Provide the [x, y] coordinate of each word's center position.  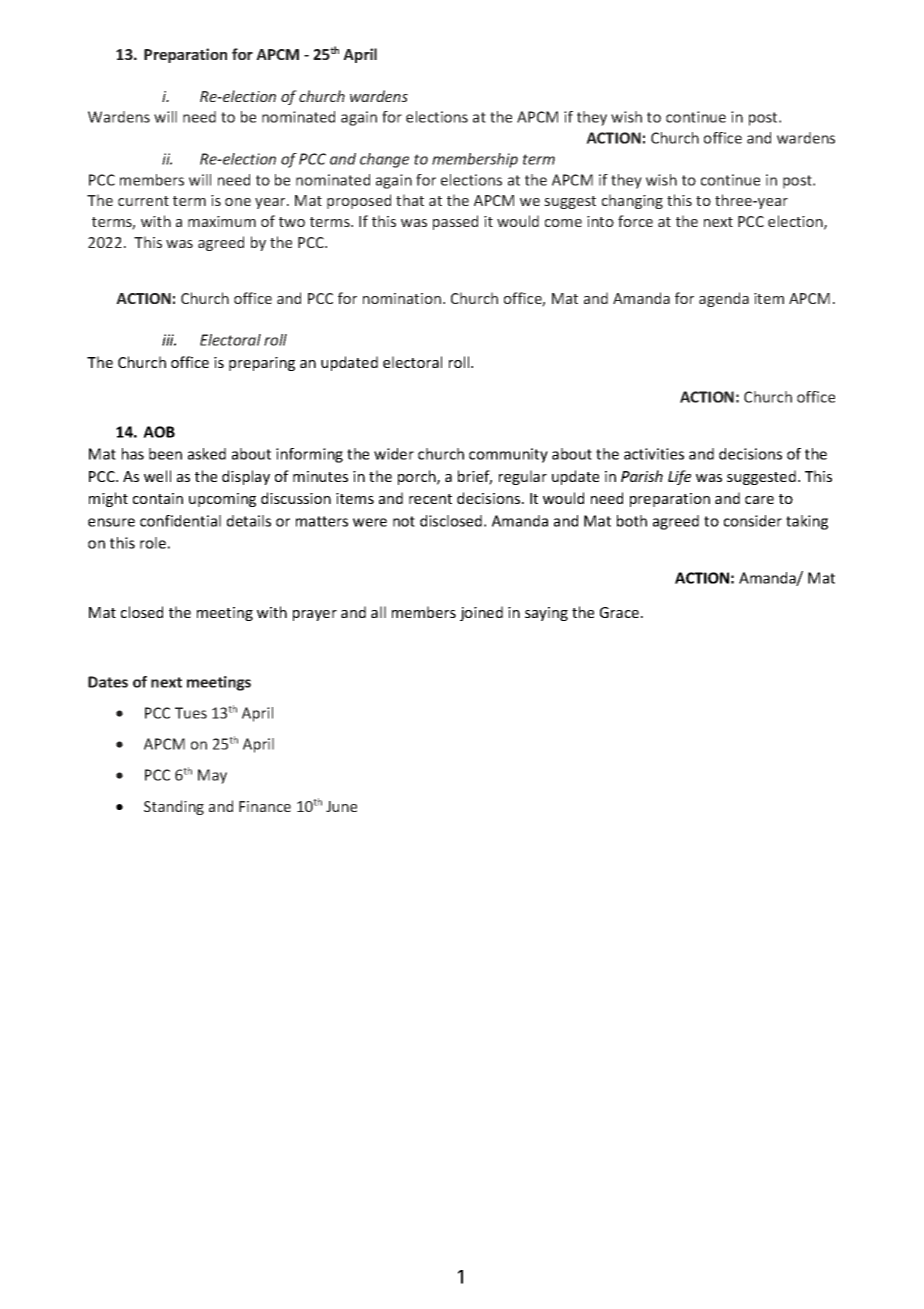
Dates [108, 682]
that [410, 200]
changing [632, 201]
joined [481, 613]
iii [169, 340]
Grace [621, 612]
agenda [724, 299]
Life [679, 477]
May [212, 776]
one [238, 202]
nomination [402, 298]
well [157, 476]
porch [418, 477]
